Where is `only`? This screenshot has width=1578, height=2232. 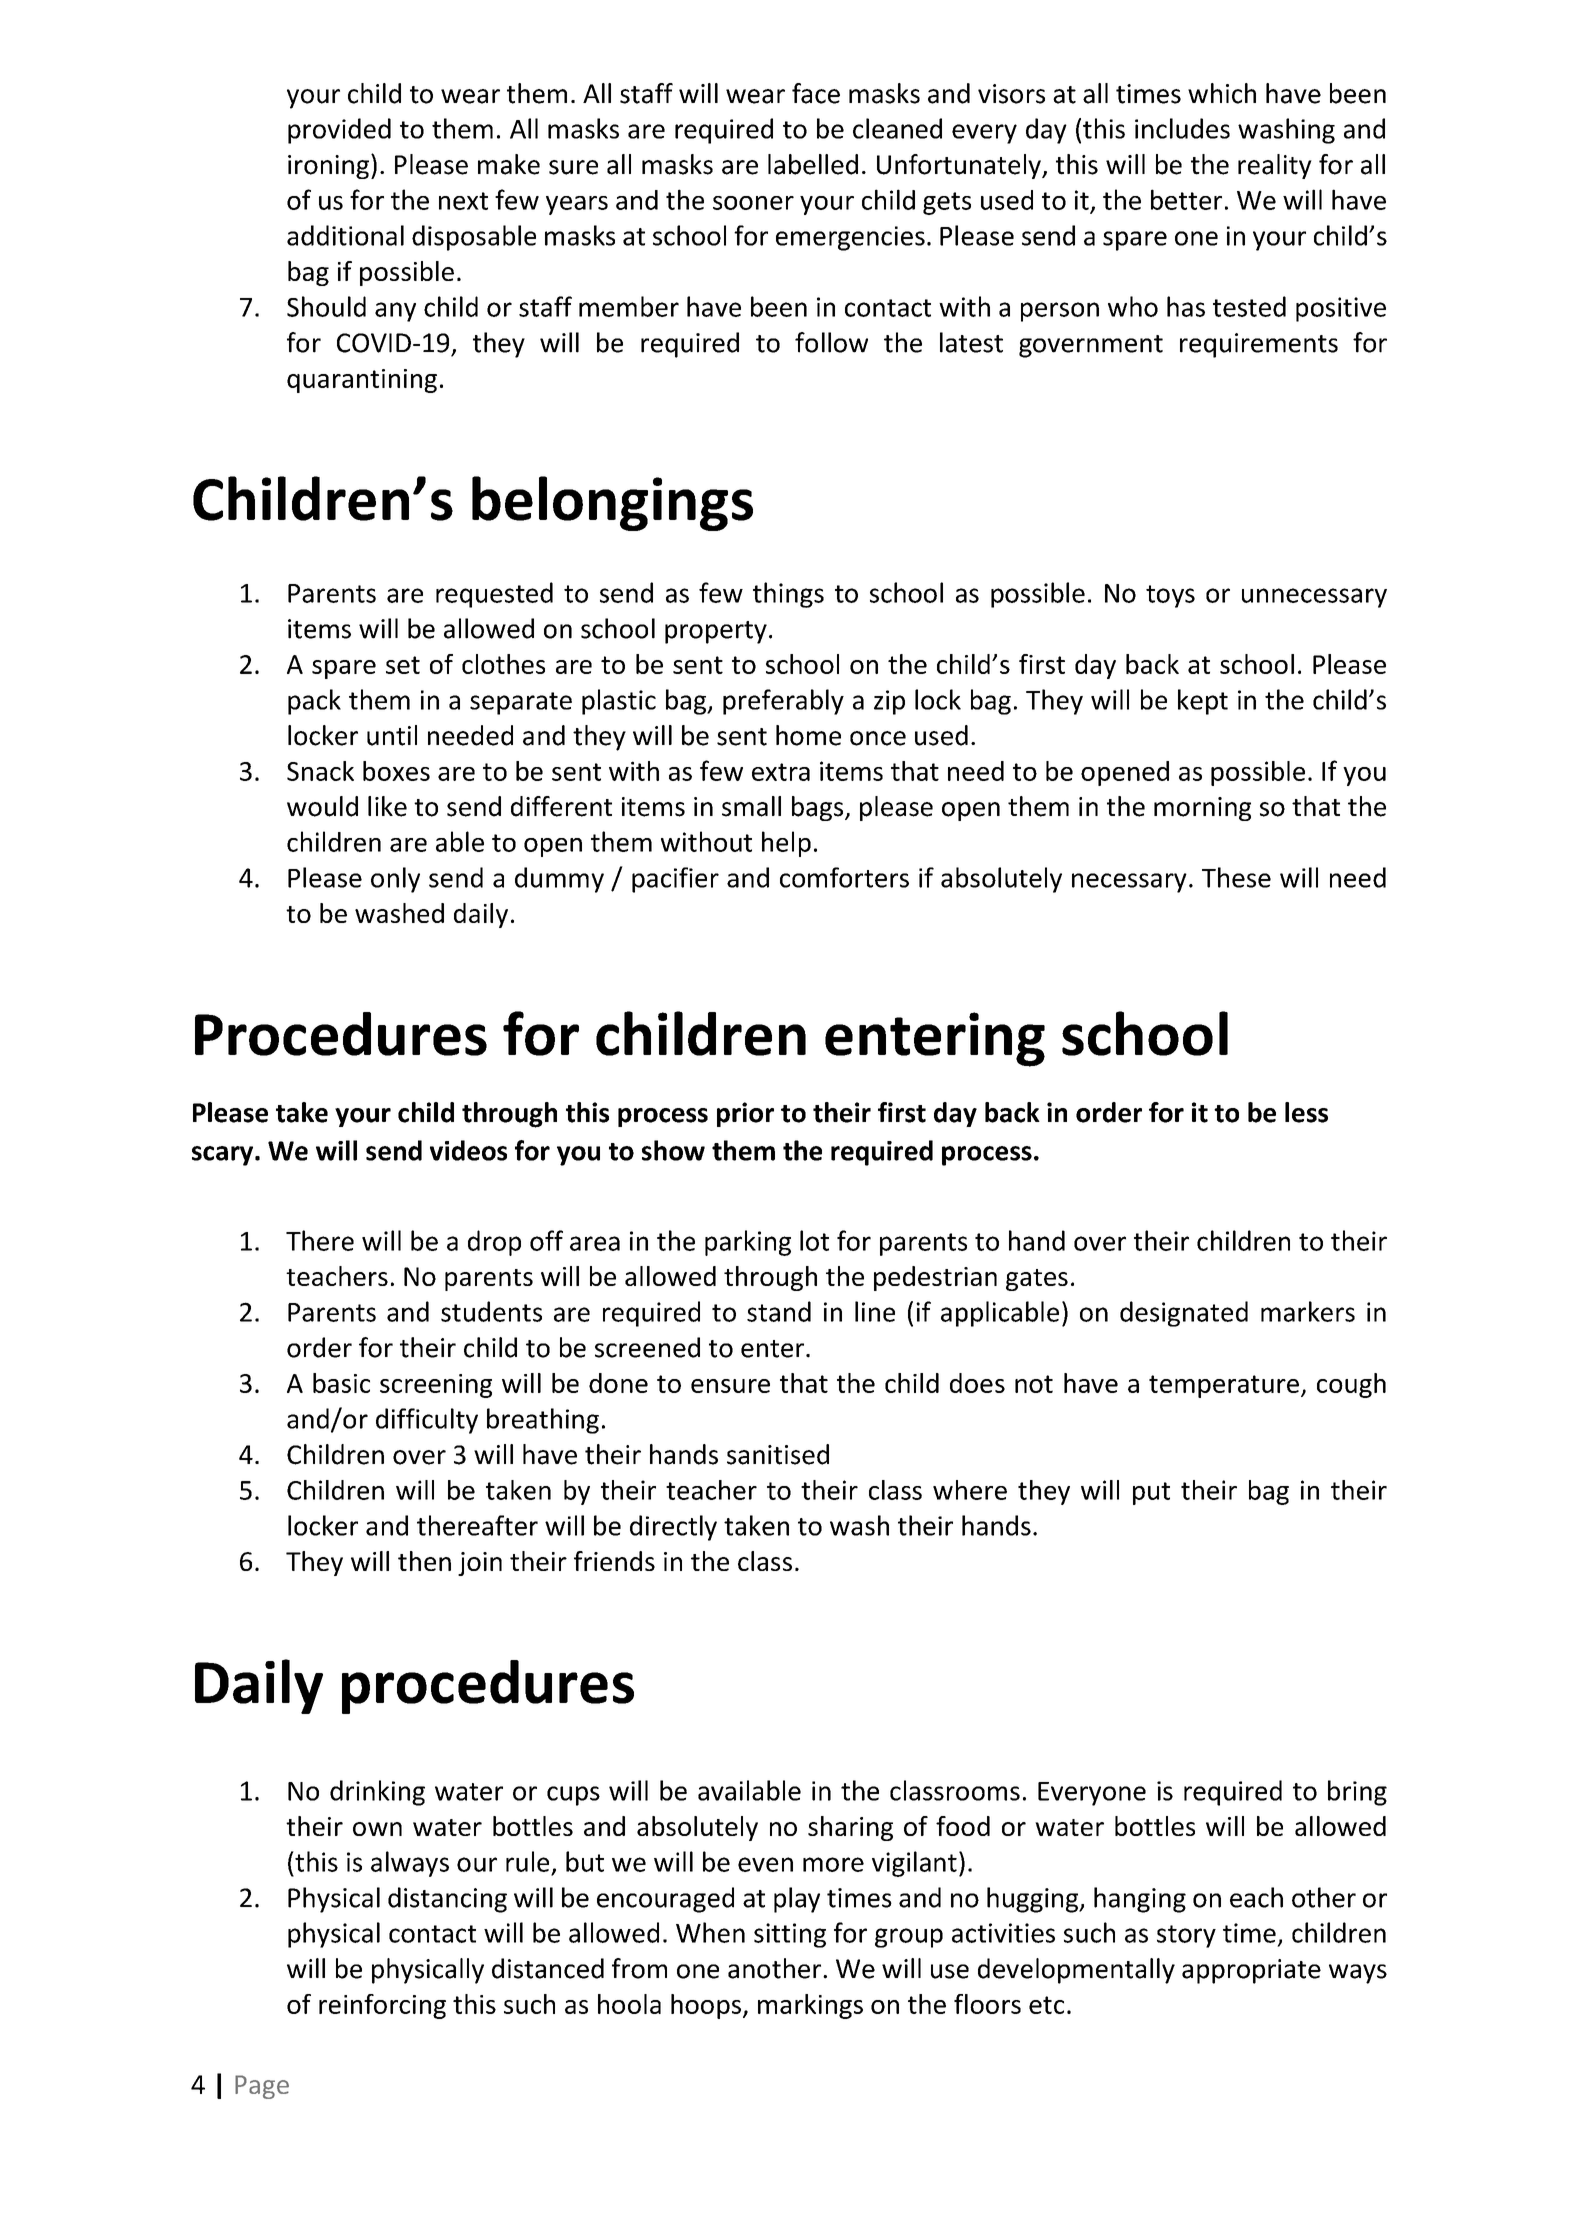 only is located at coordinates (395, 880).
